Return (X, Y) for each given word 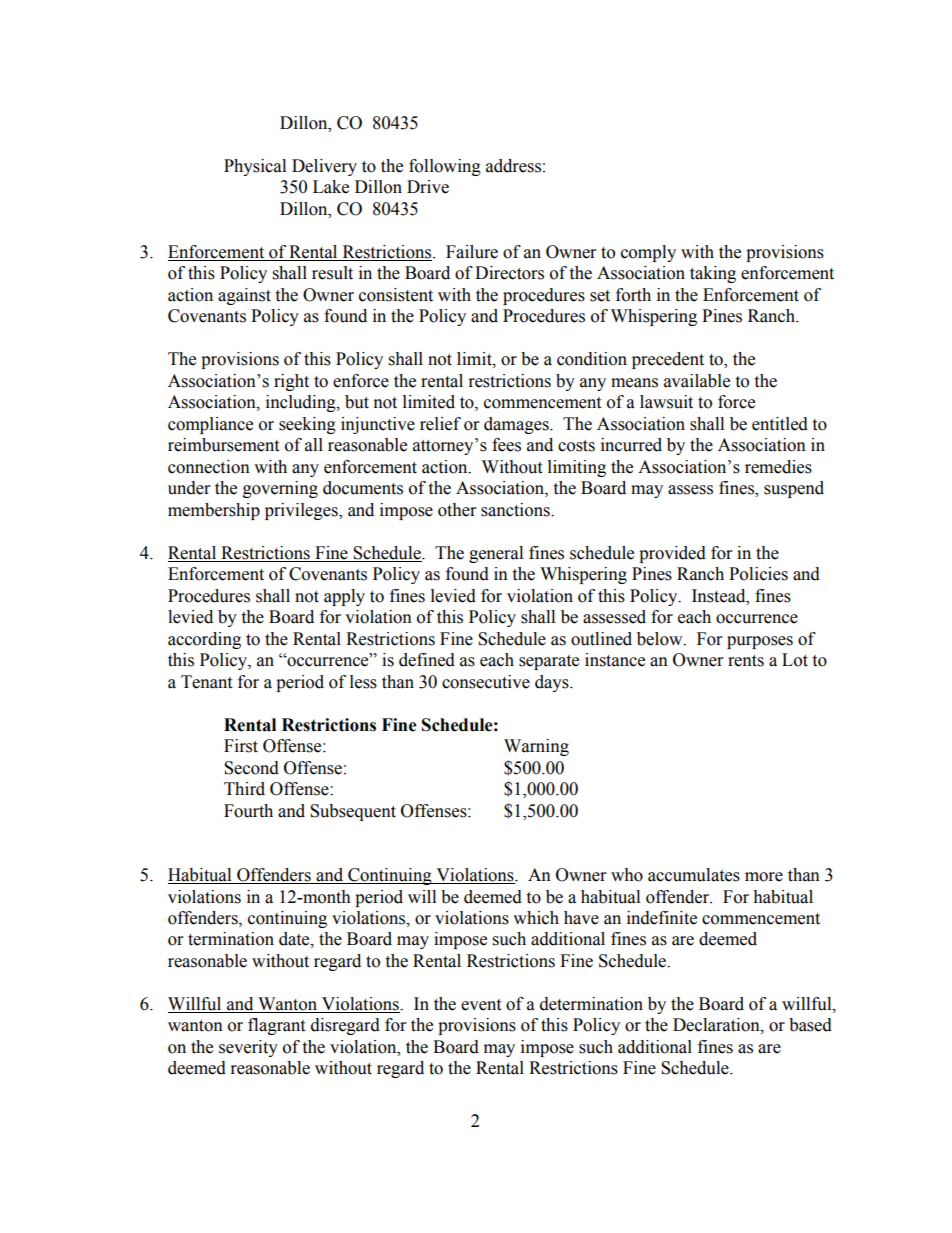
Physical (255, 167)
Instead (720, 596)
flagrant (276, 1026)
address (513, 166)
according (204, 640)
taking (713, 274)
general (496, 554)
